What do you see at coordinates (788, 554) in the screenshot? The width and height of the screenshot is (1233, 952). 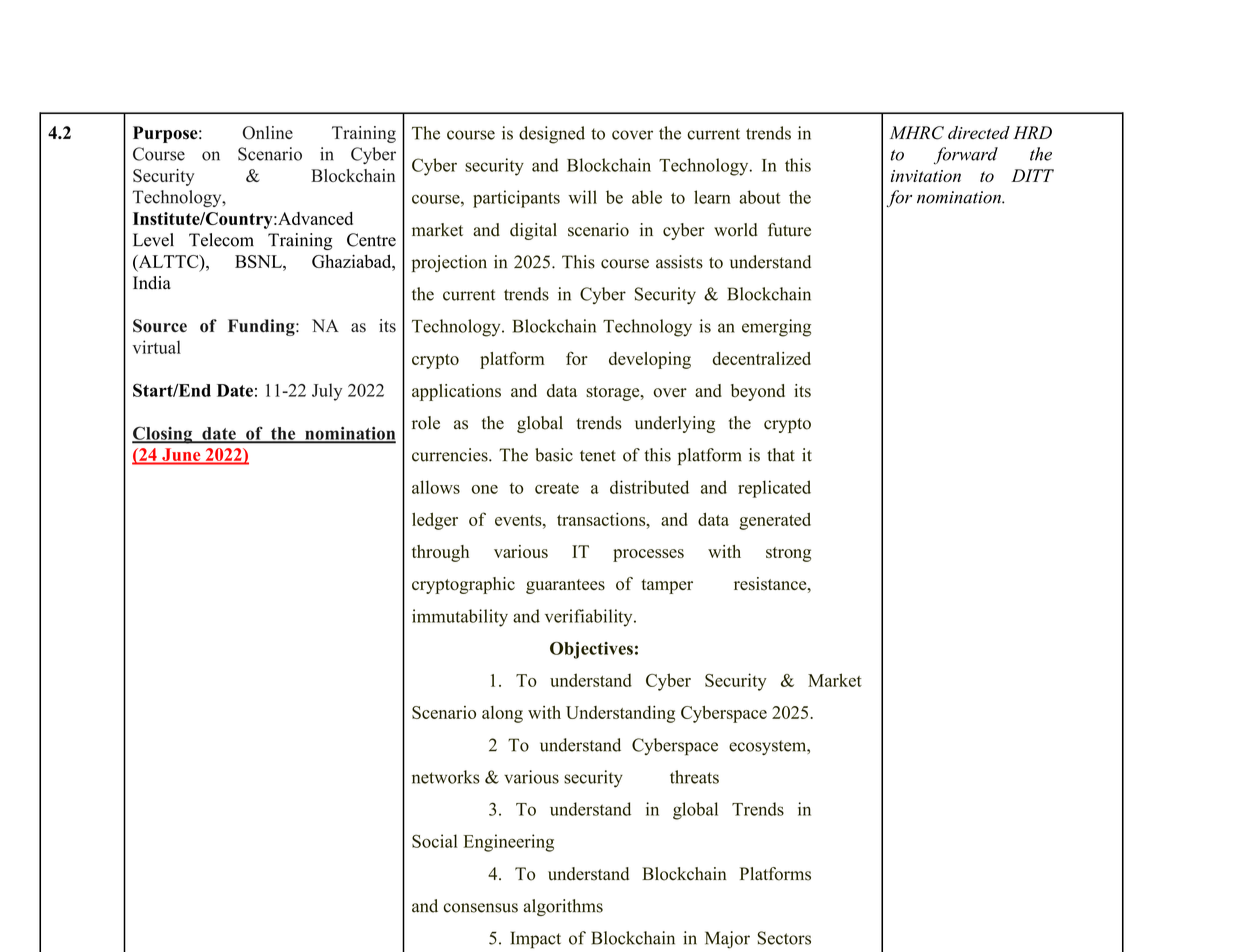 I see `strong` at bounding box center [788, 554].
